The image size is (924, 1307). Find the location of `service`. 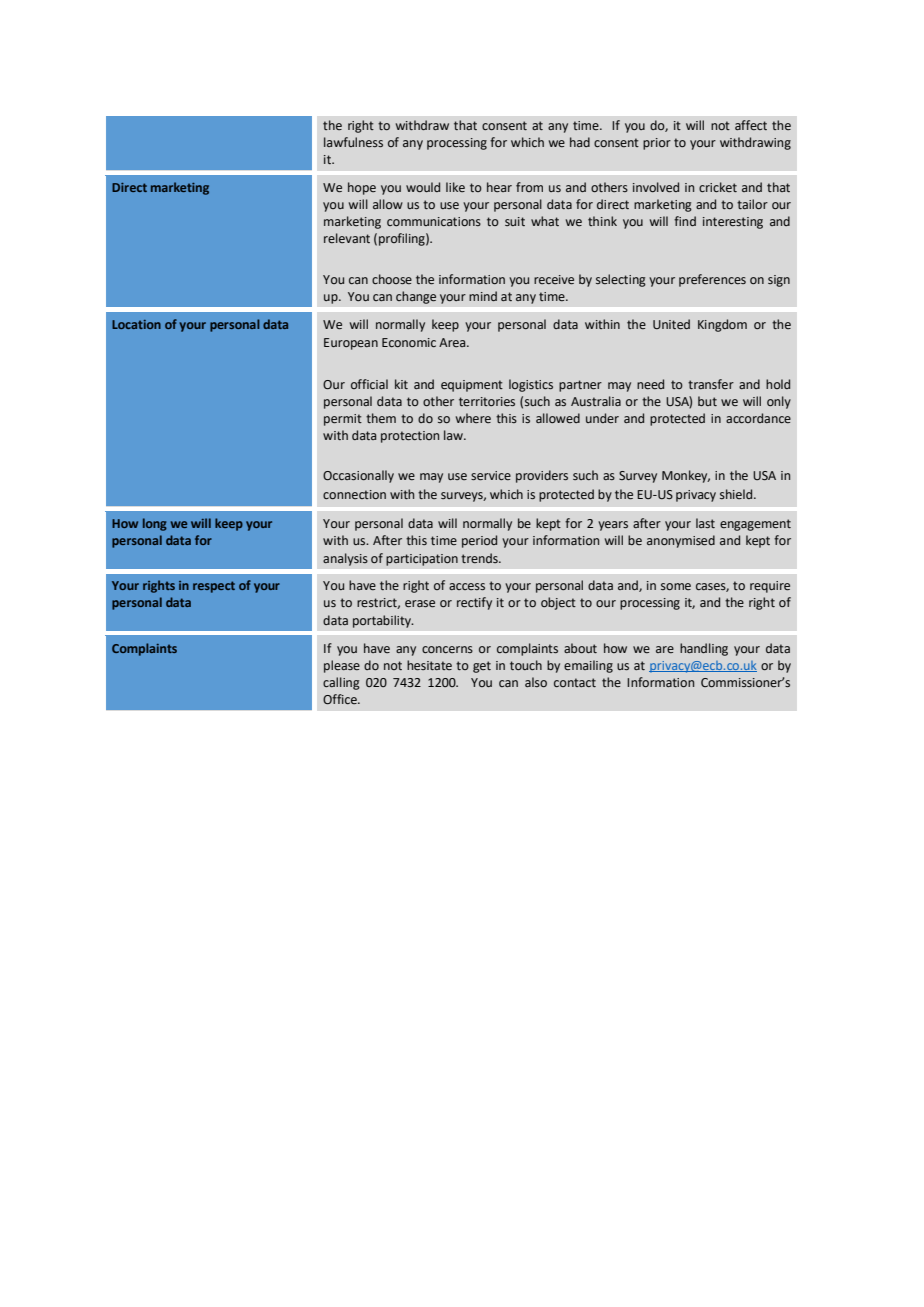

service is located at coordinates (491, 475).
